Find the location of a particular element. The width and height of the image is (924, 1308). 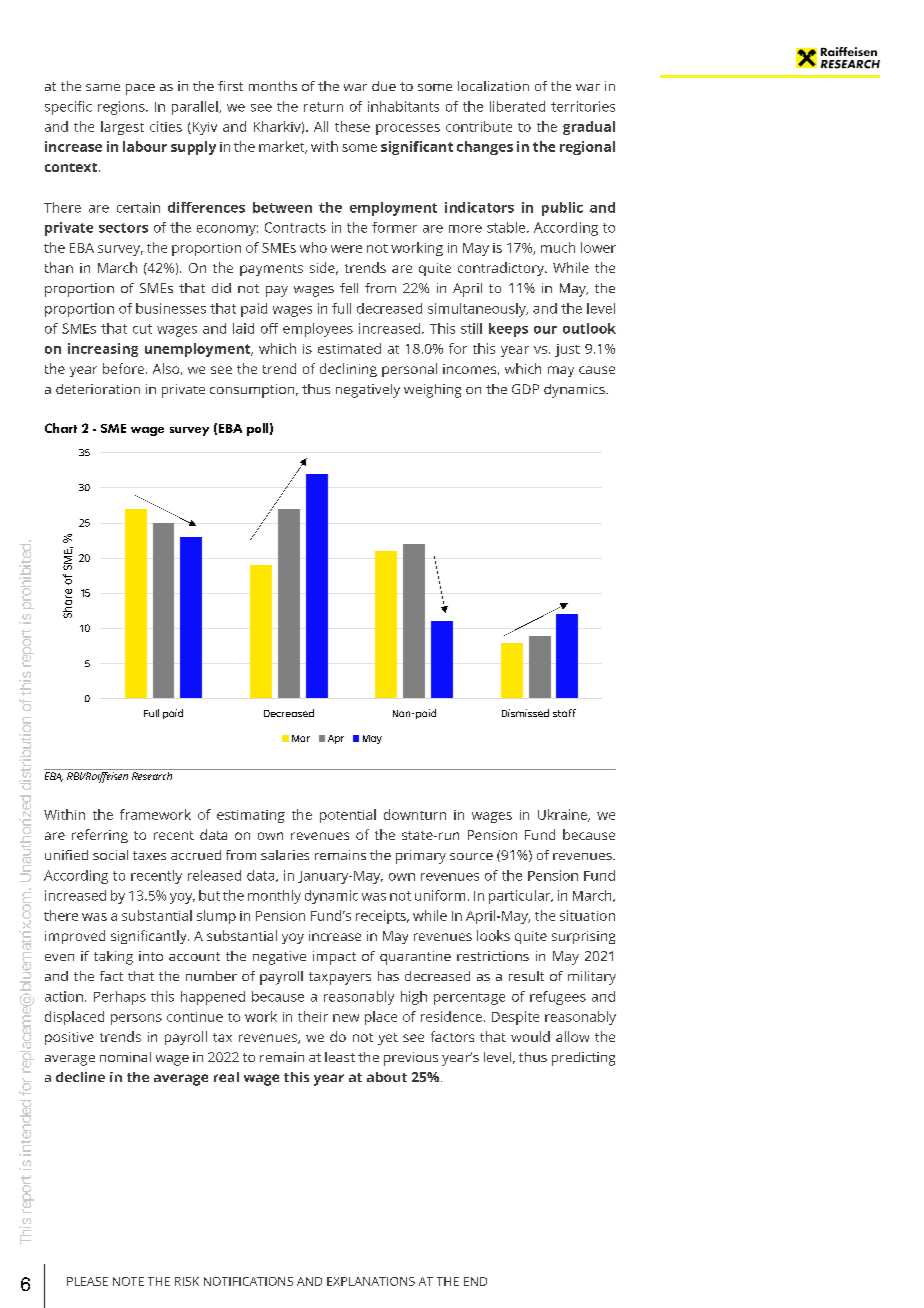

referring is located at coordinates (100, 836).
